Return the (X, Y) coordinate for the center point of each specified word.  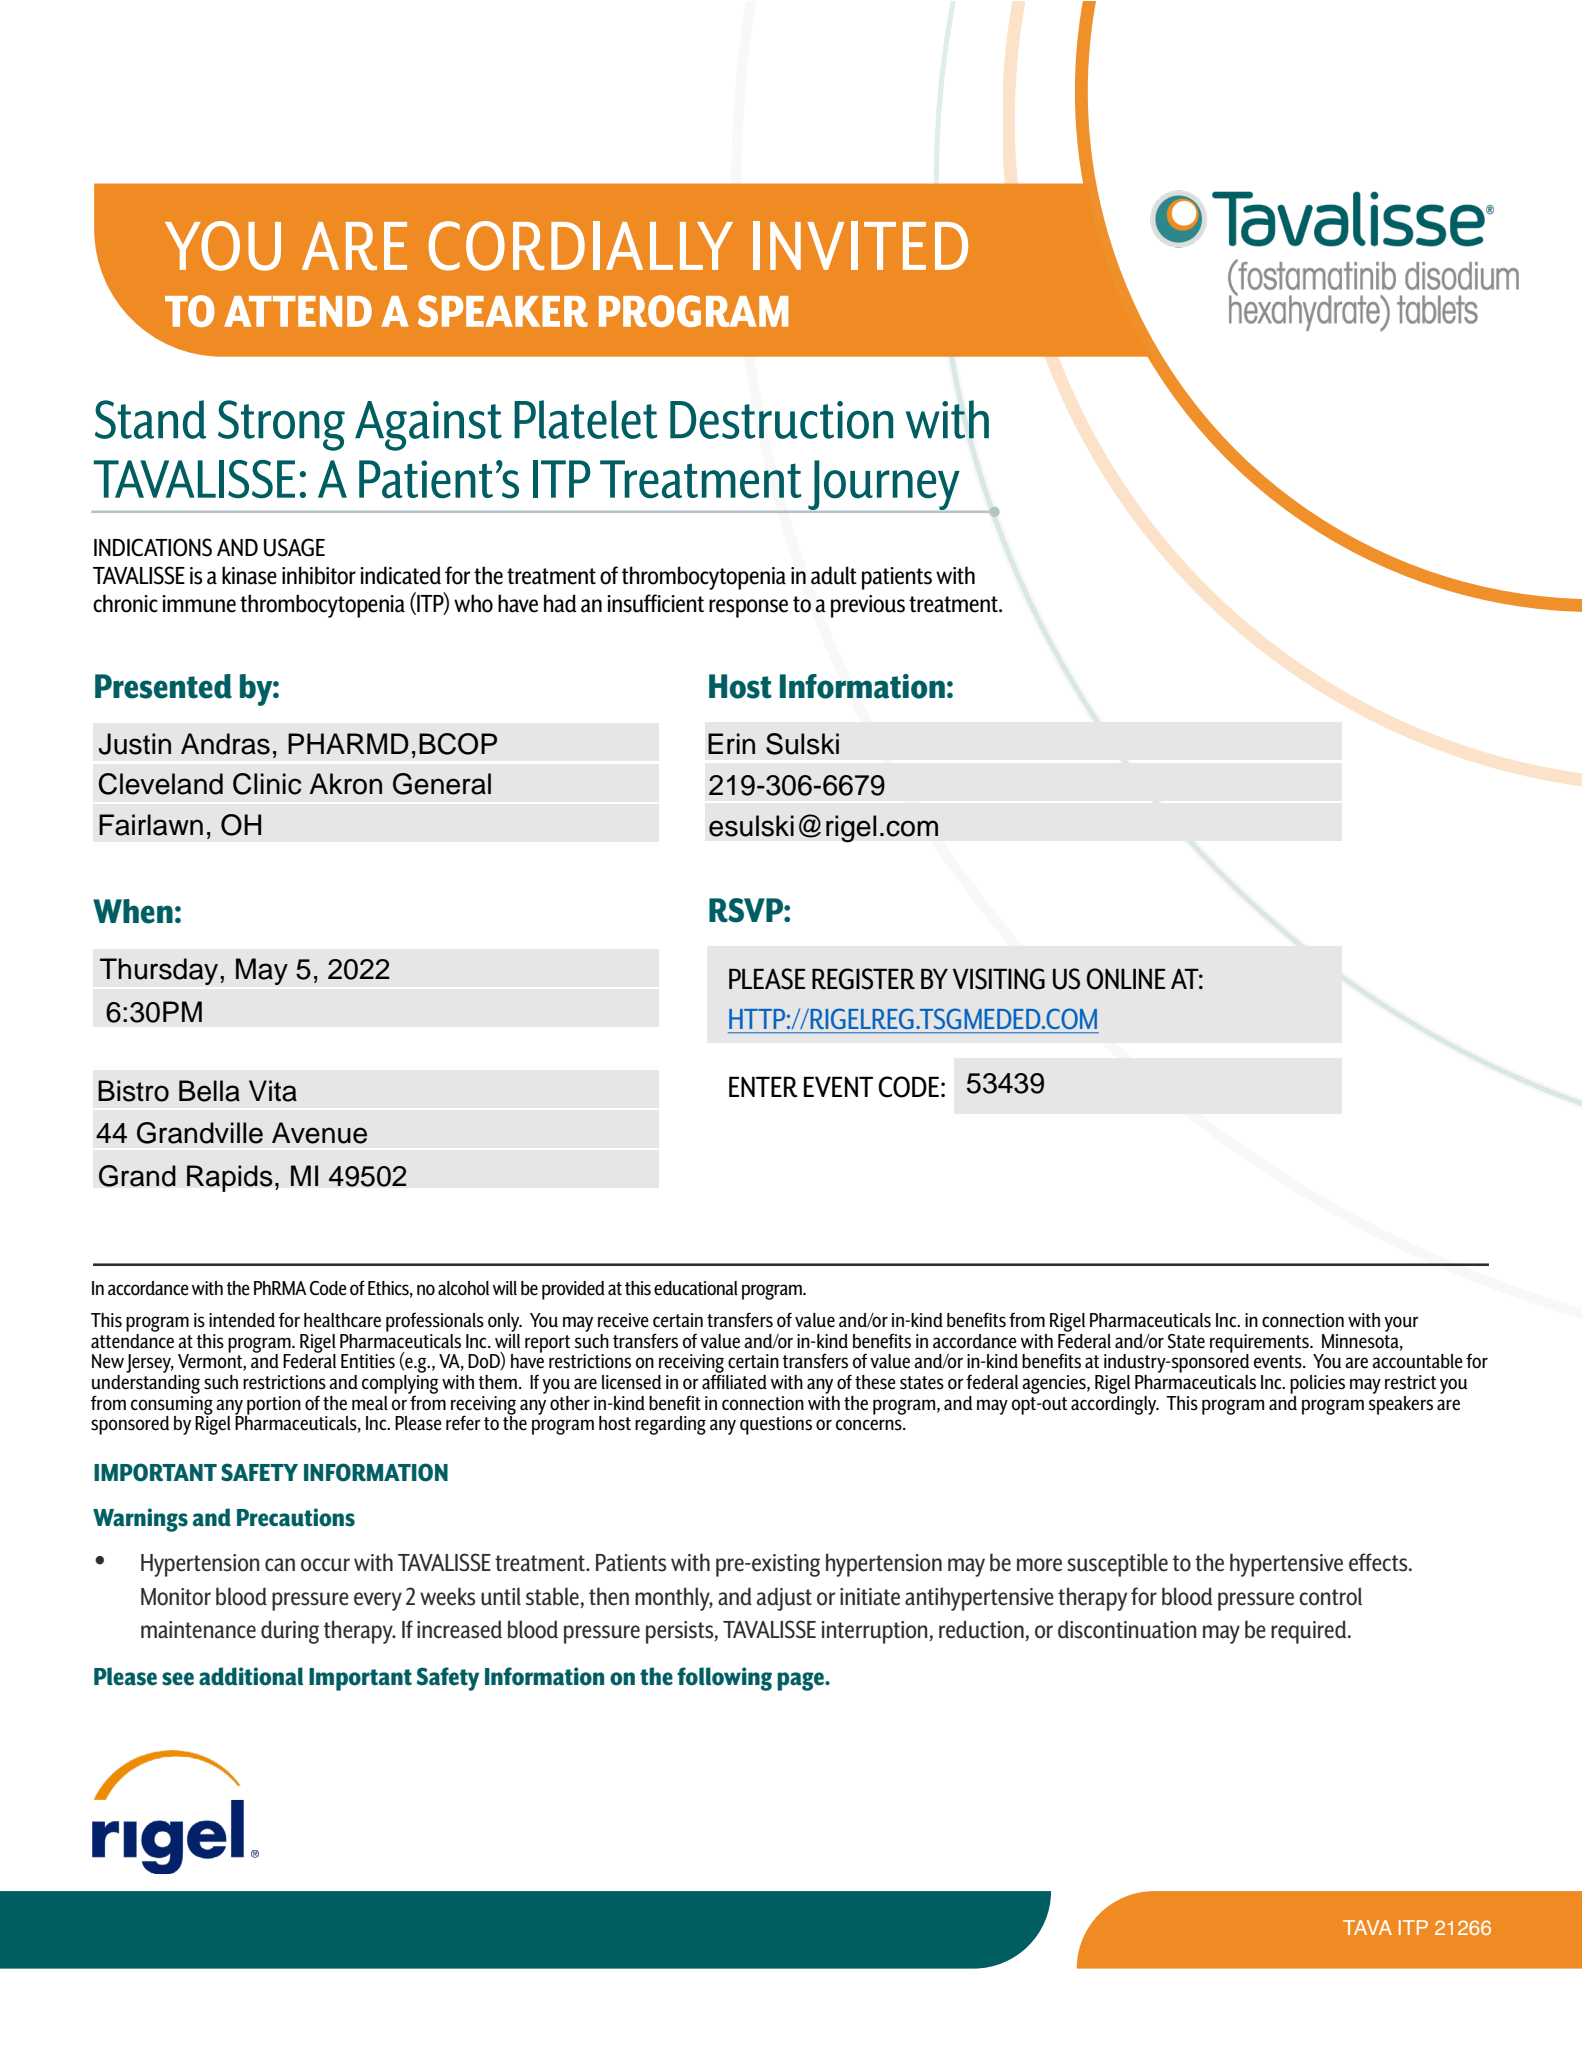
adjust (784, 1599)
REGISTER (863, 979)
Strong (281, 425)
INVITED (860, 245)
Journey (884, 486)
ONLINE (1126, 979)
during (290, 1632)
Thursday (160, 971)
